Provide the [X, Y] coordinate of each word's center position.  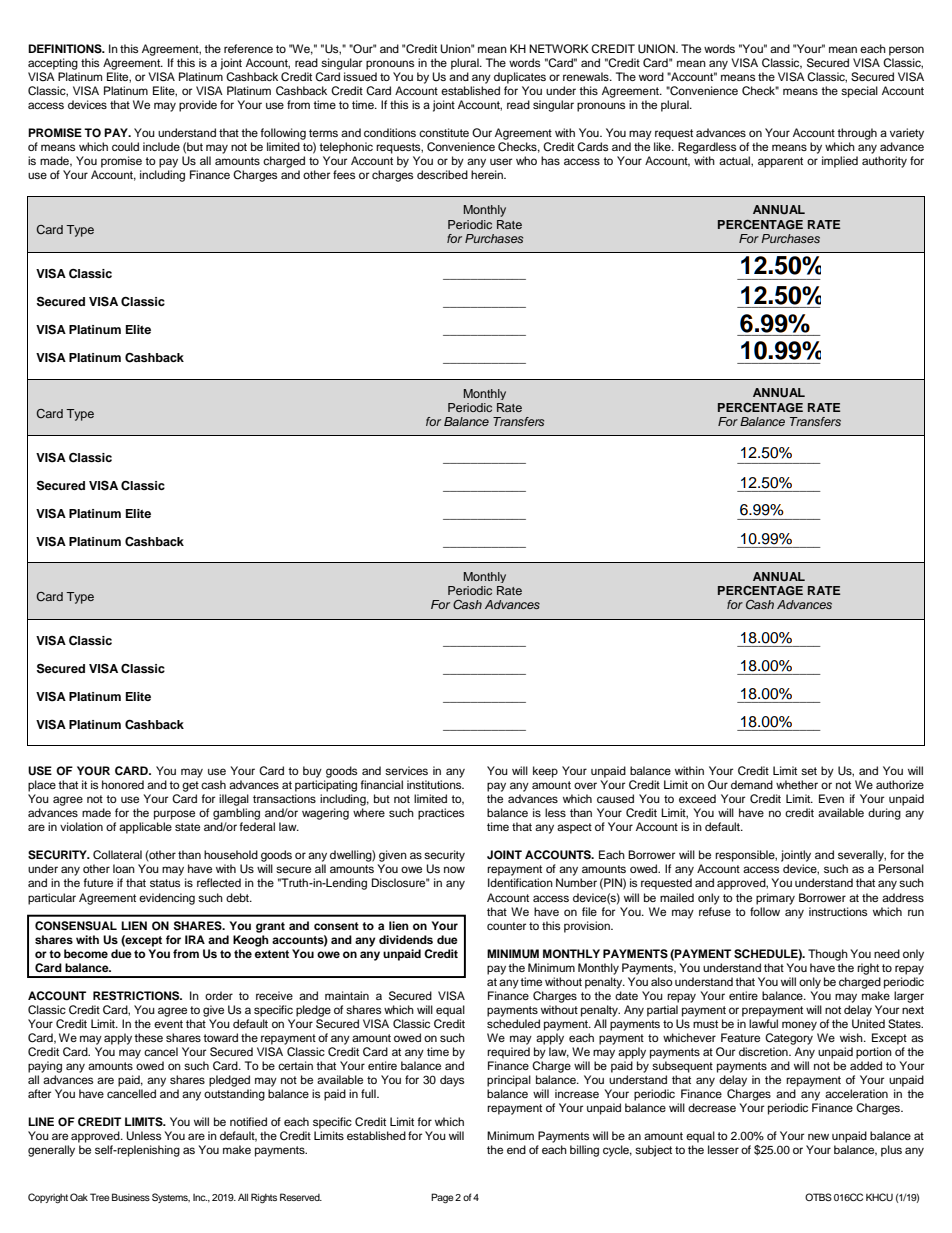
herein [488, 174]
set [809, 771]
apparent [780, 162]
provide [198, 106]
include [161, 146]
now [454, 869]
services [406, 770]
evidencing [167, 899]
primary [775, 899]
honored [123, 784]
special [859, 92]
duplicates [520, 78]
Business [131, 1197]
